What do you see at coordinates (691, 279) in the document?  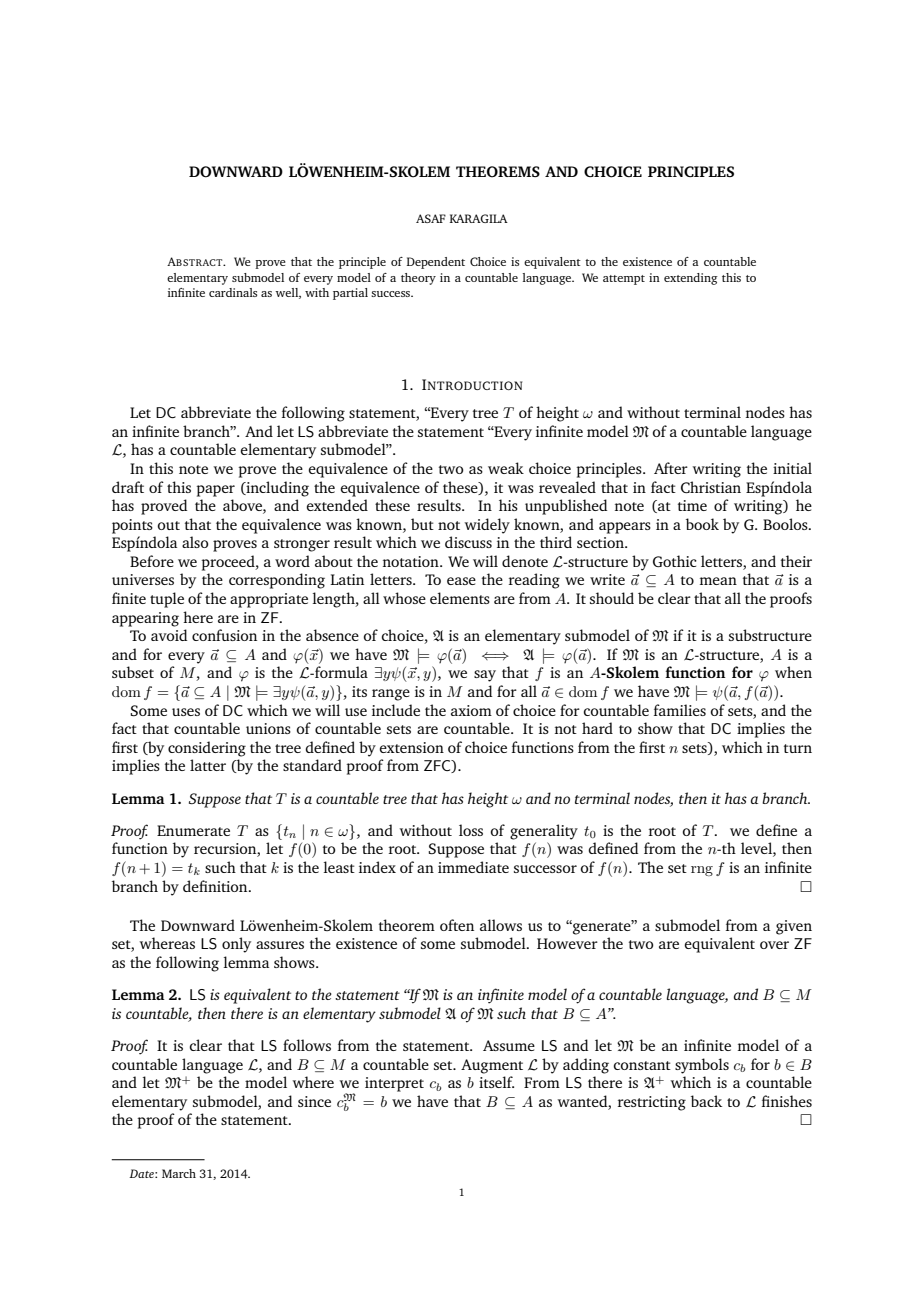 I see `extending` at bounding box center [691, 279].
